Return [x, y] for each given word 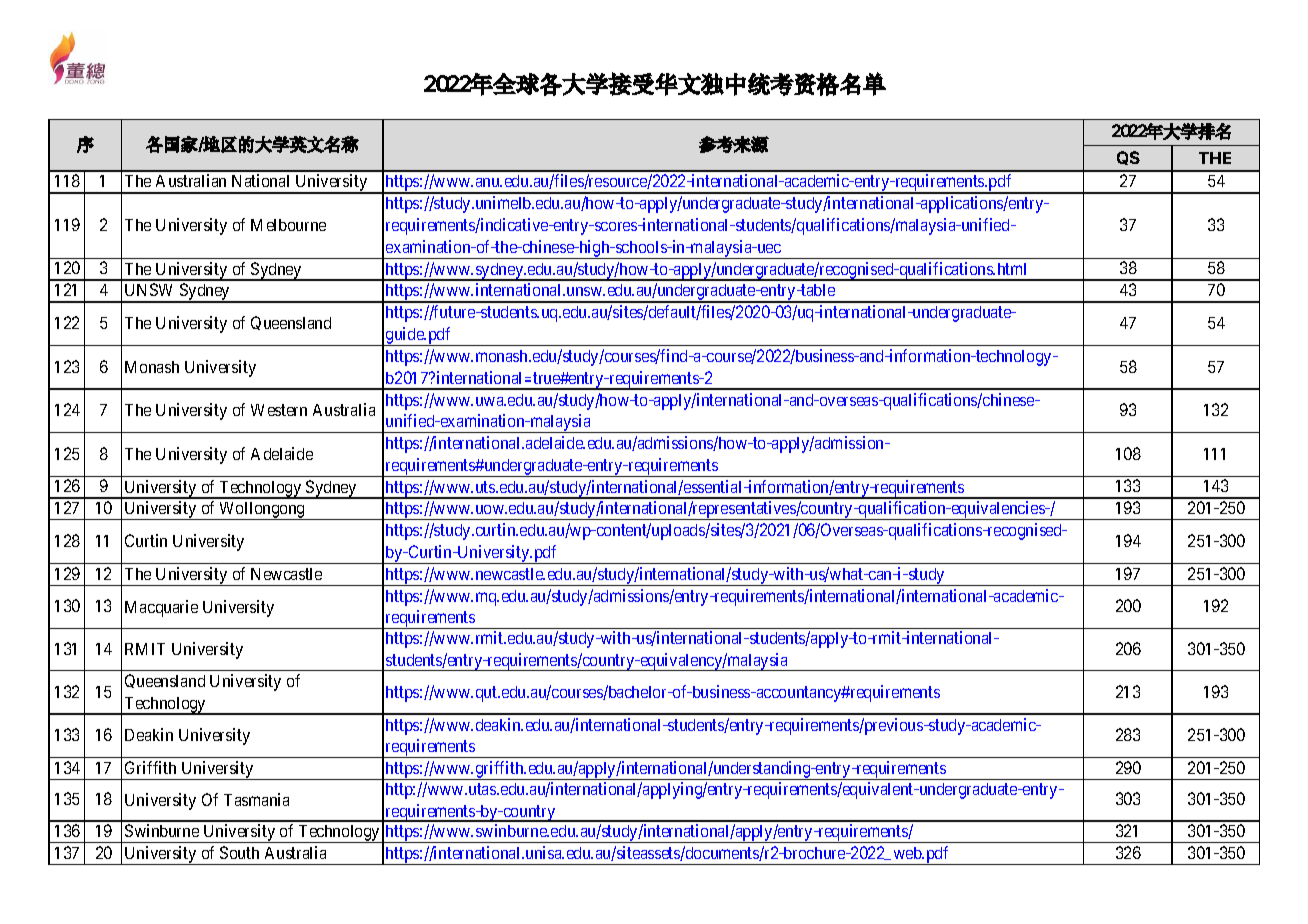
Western [279, 410]
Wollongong [262, 511]
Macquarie [161, 608]
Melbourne [288, 225]
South [239, 852]
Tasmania [256, 799]
